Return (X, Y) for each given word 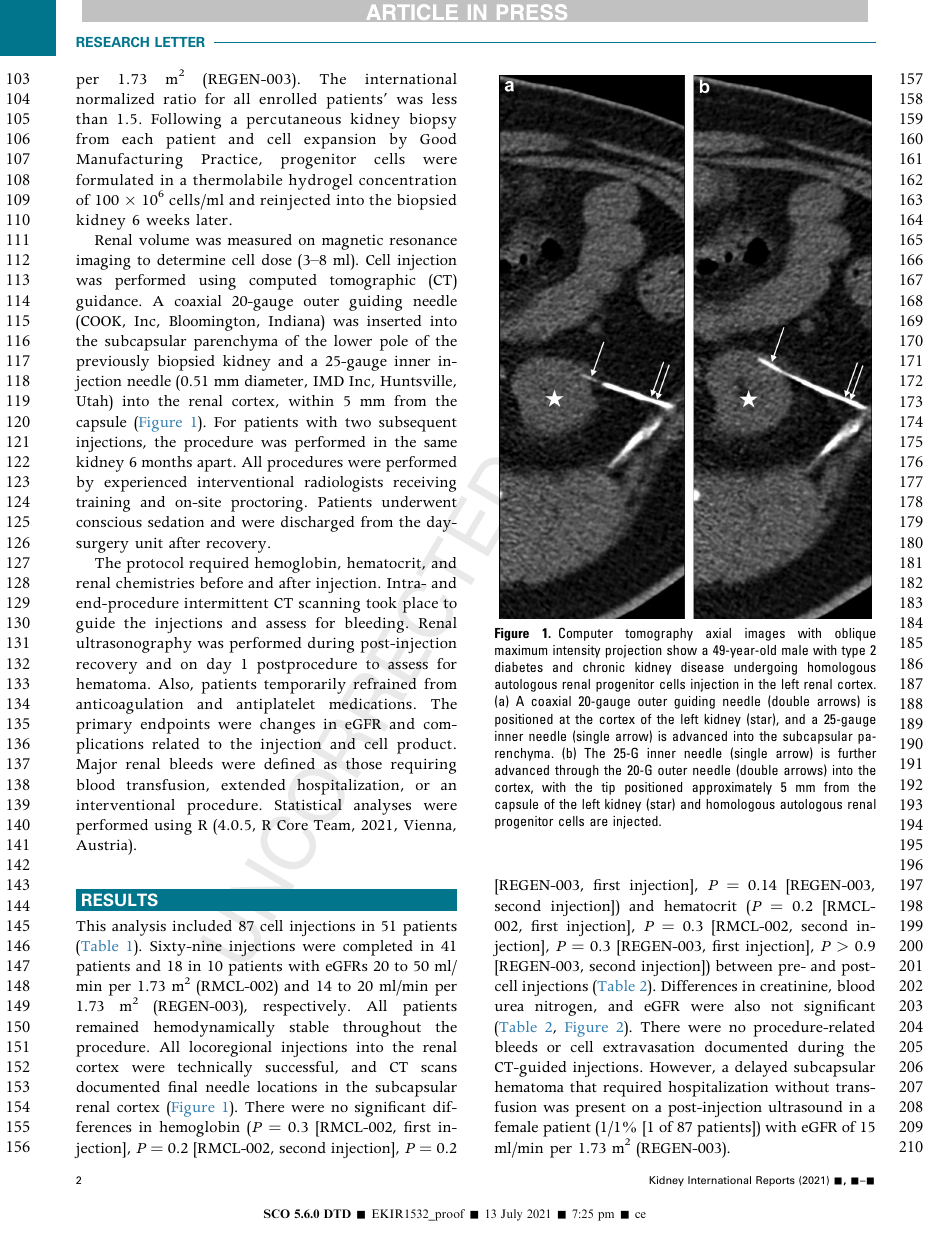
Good (438, 138)
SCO (277, 1213)
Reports (775, 1181)
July (511, 1215)
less (444, 98)
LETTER (180, 42)
